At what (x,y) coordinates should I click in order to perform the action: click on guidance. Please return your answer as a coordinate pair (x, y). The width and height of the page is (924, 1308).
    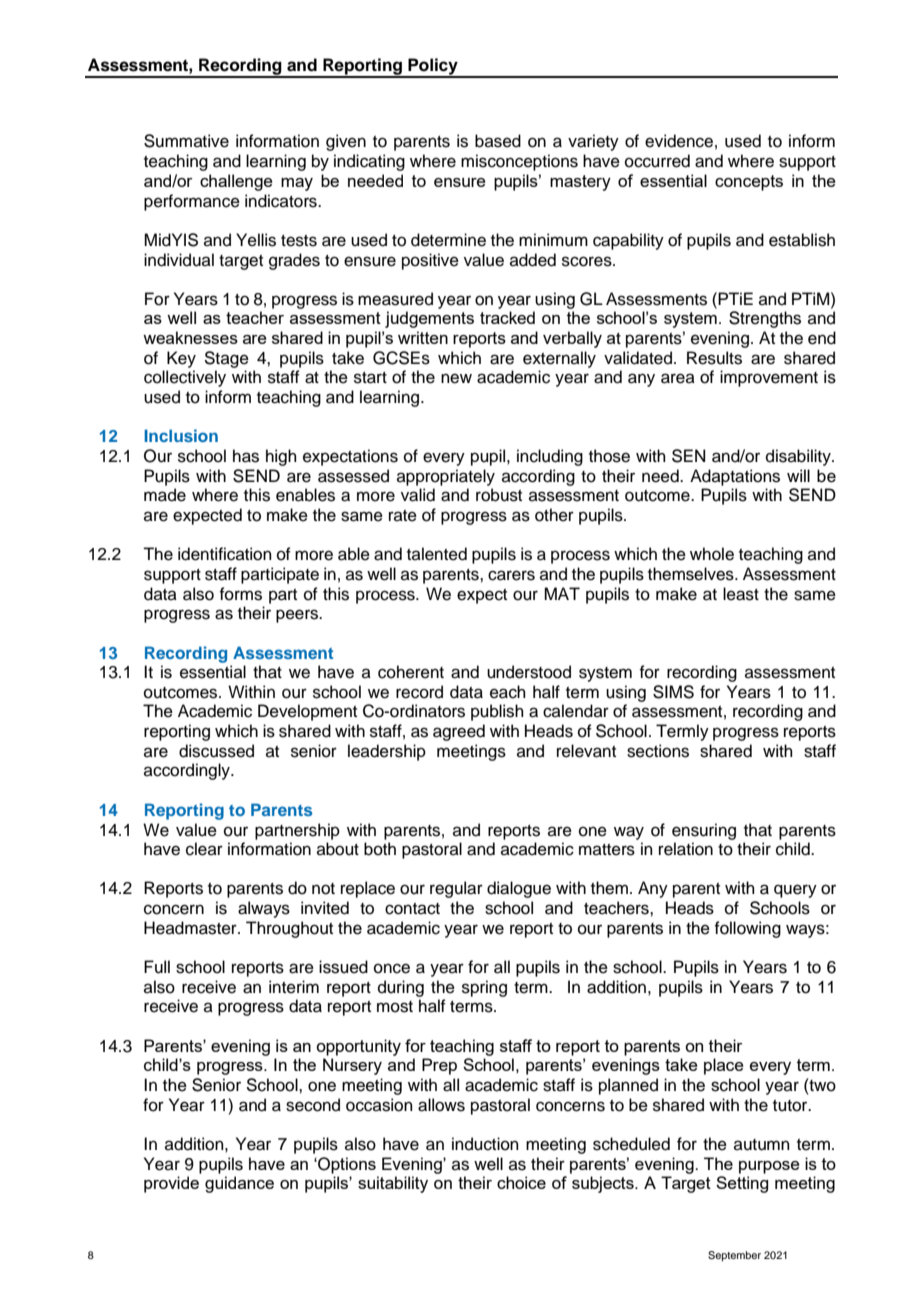
    Looking at the image, I should click on (239, 1184).
